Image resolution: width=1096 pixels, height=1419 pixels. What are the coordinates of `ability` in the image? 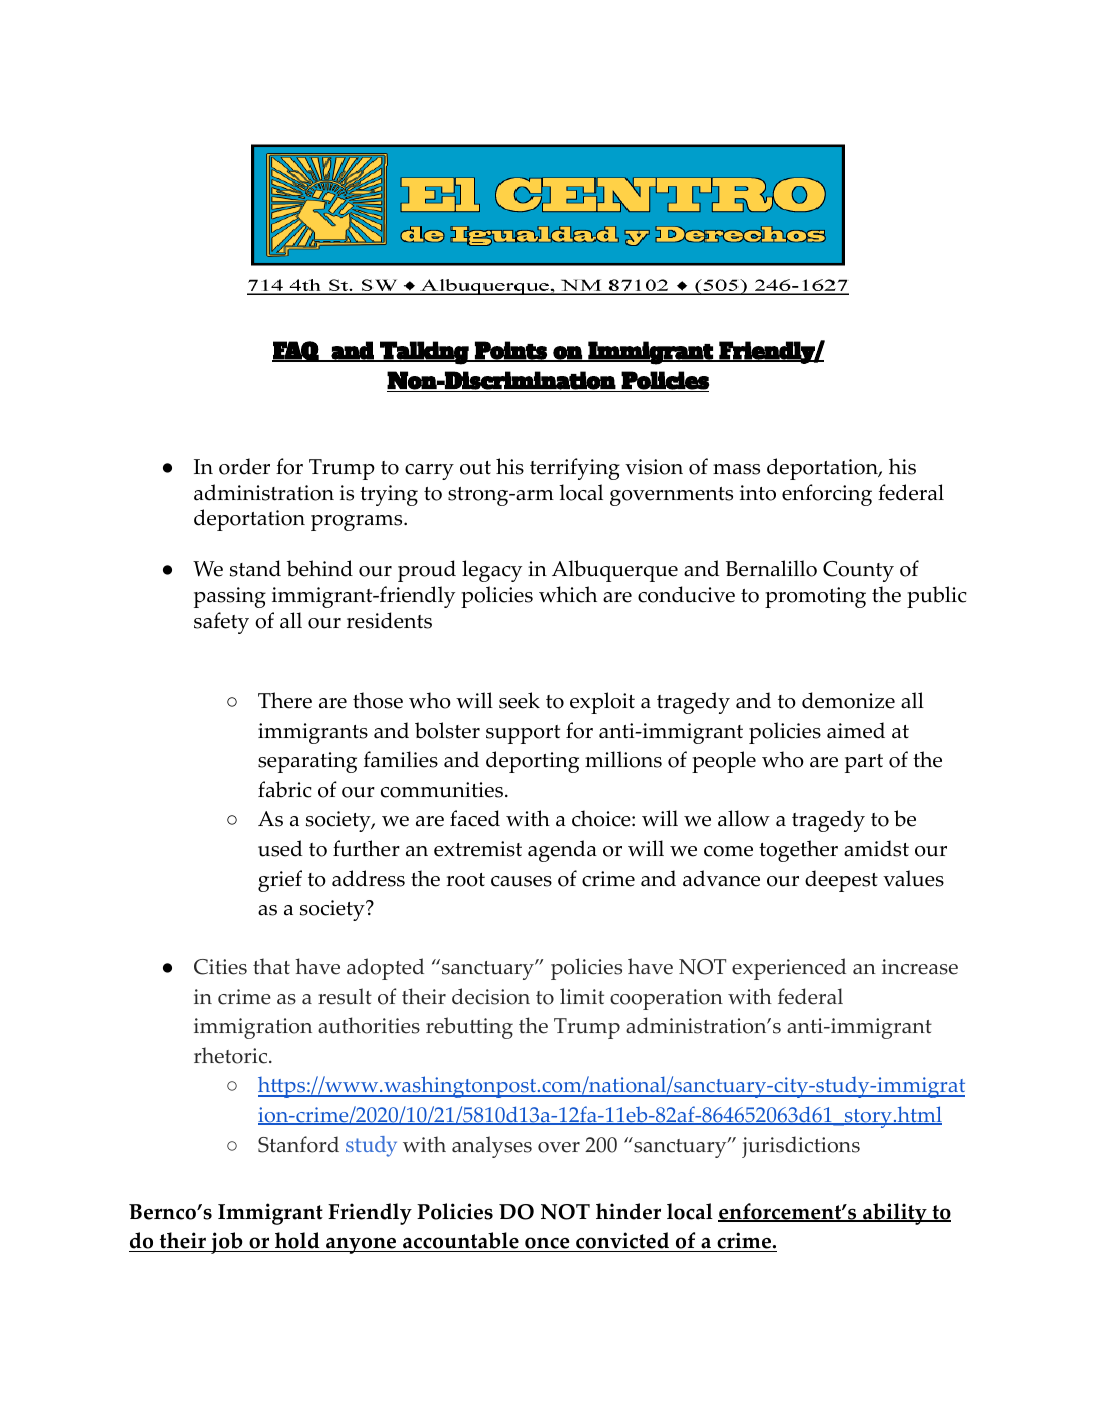 It's located at (895, 1214).
